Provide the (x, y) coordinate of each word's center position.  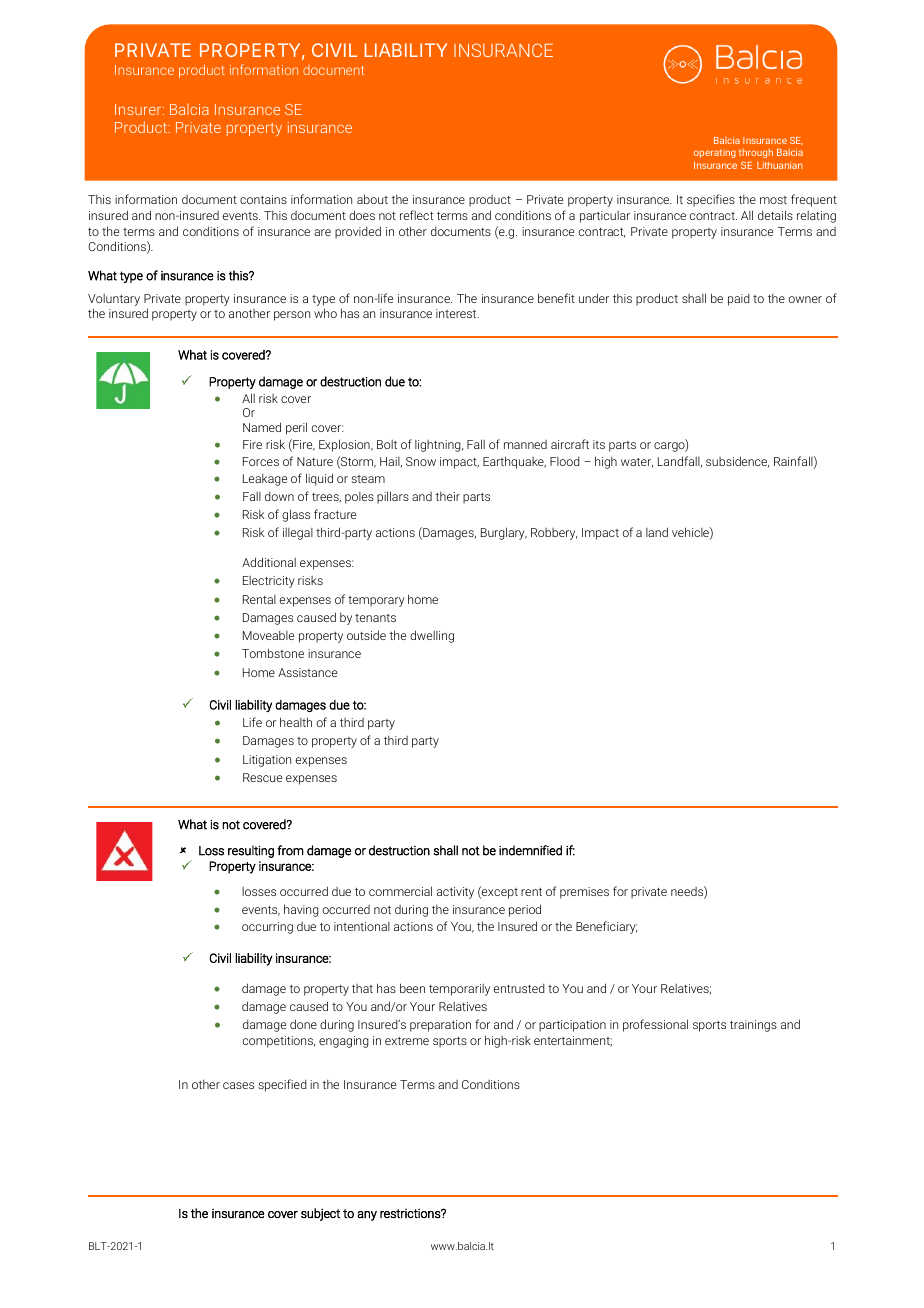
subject (320, 1214)
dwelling (432, 636)
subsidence (737, 462)
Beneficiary (606, 927)
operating (715, 153)
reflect (416, 215)
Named (262, 427)
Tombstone (273, 653)
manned (525, 444)
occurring (267, 928)
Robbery (554, 534)
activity (455, 893)
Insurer (139, 109)
